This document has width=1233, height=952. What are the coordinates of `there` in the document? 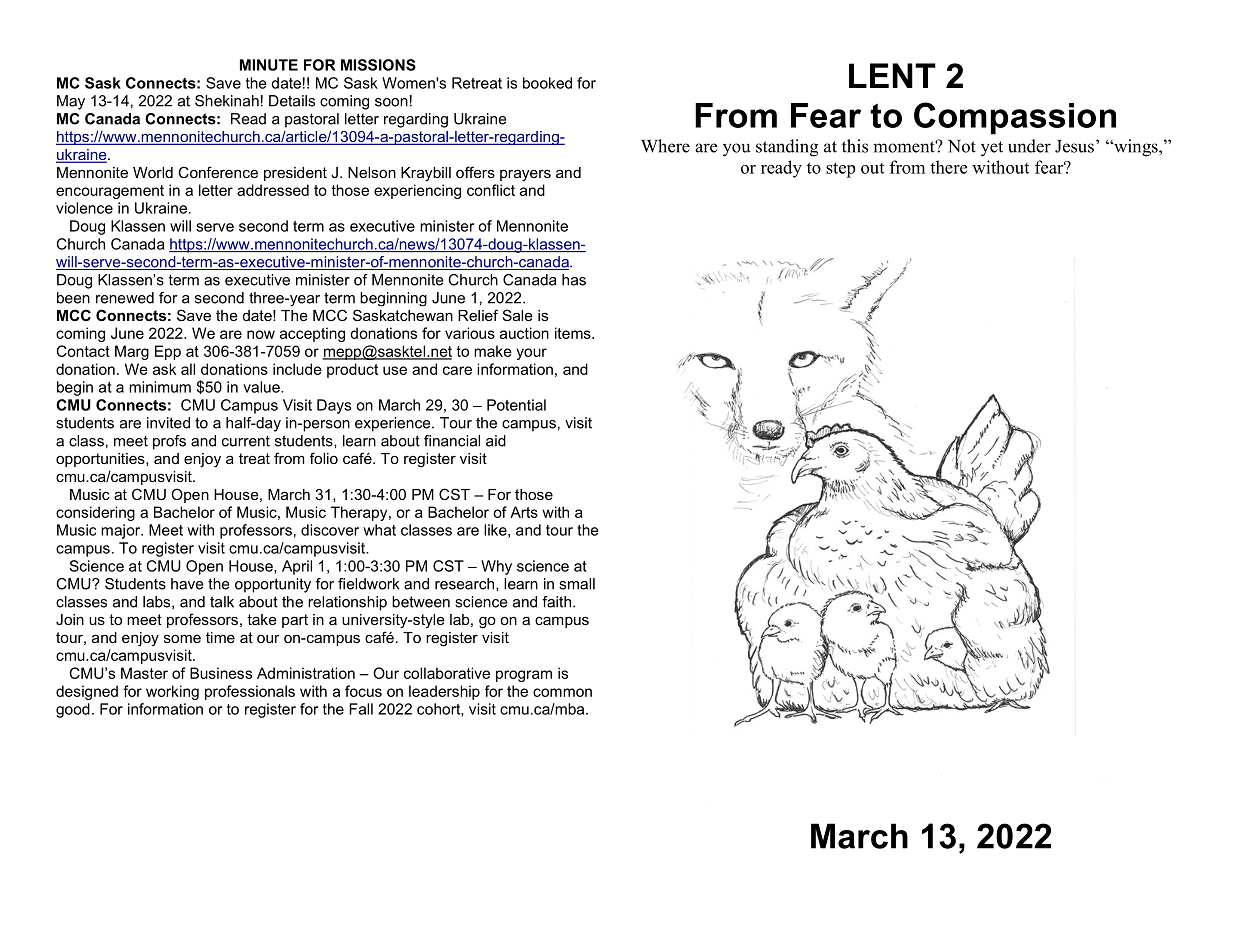 It's located at (948, 167).
